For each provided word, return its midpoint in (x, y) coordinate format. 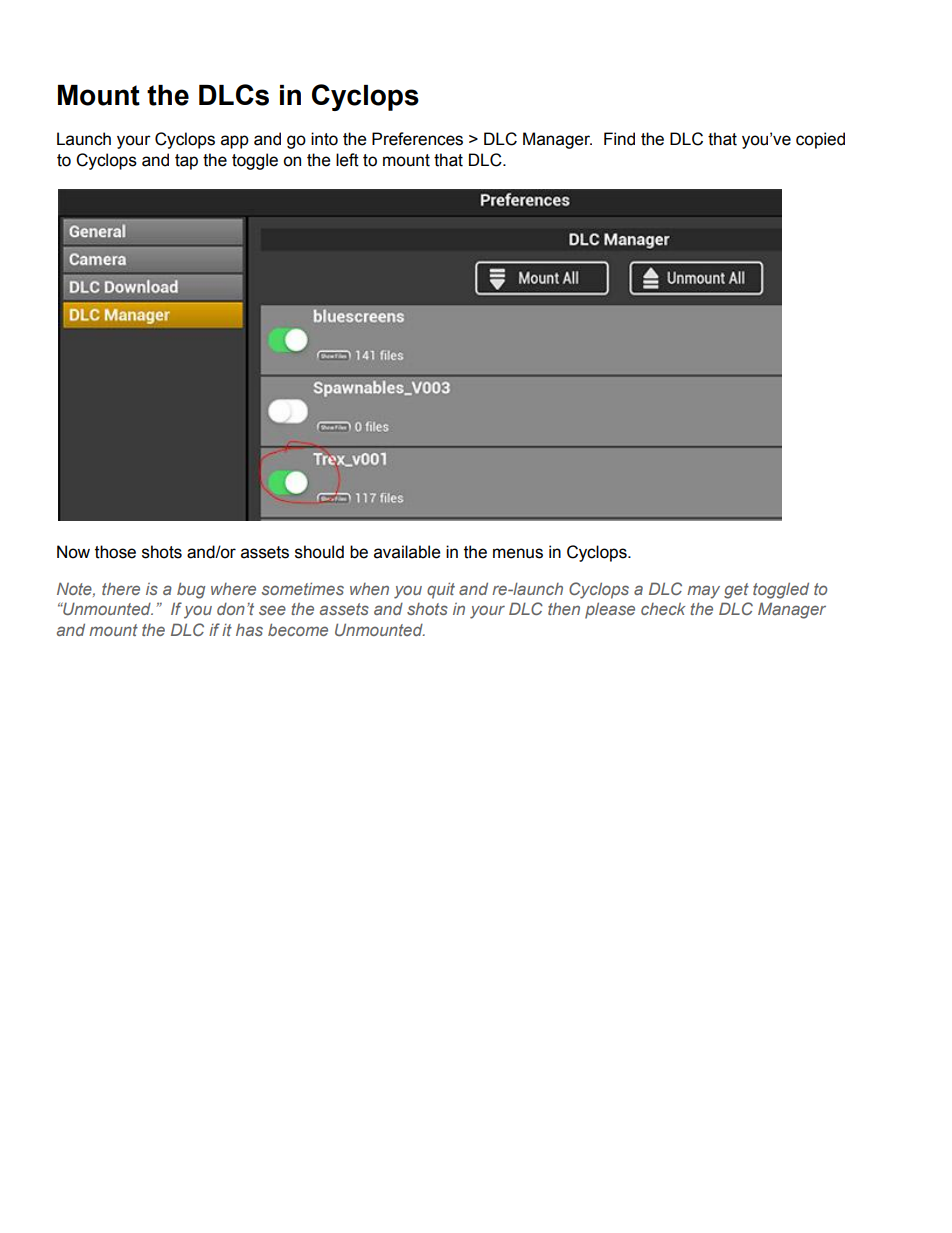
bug (191, 590)
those (115, 552)
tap (186, 162)
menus (518, 553)
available (407, 552)
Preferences (417, 139)
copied (820, 140)
